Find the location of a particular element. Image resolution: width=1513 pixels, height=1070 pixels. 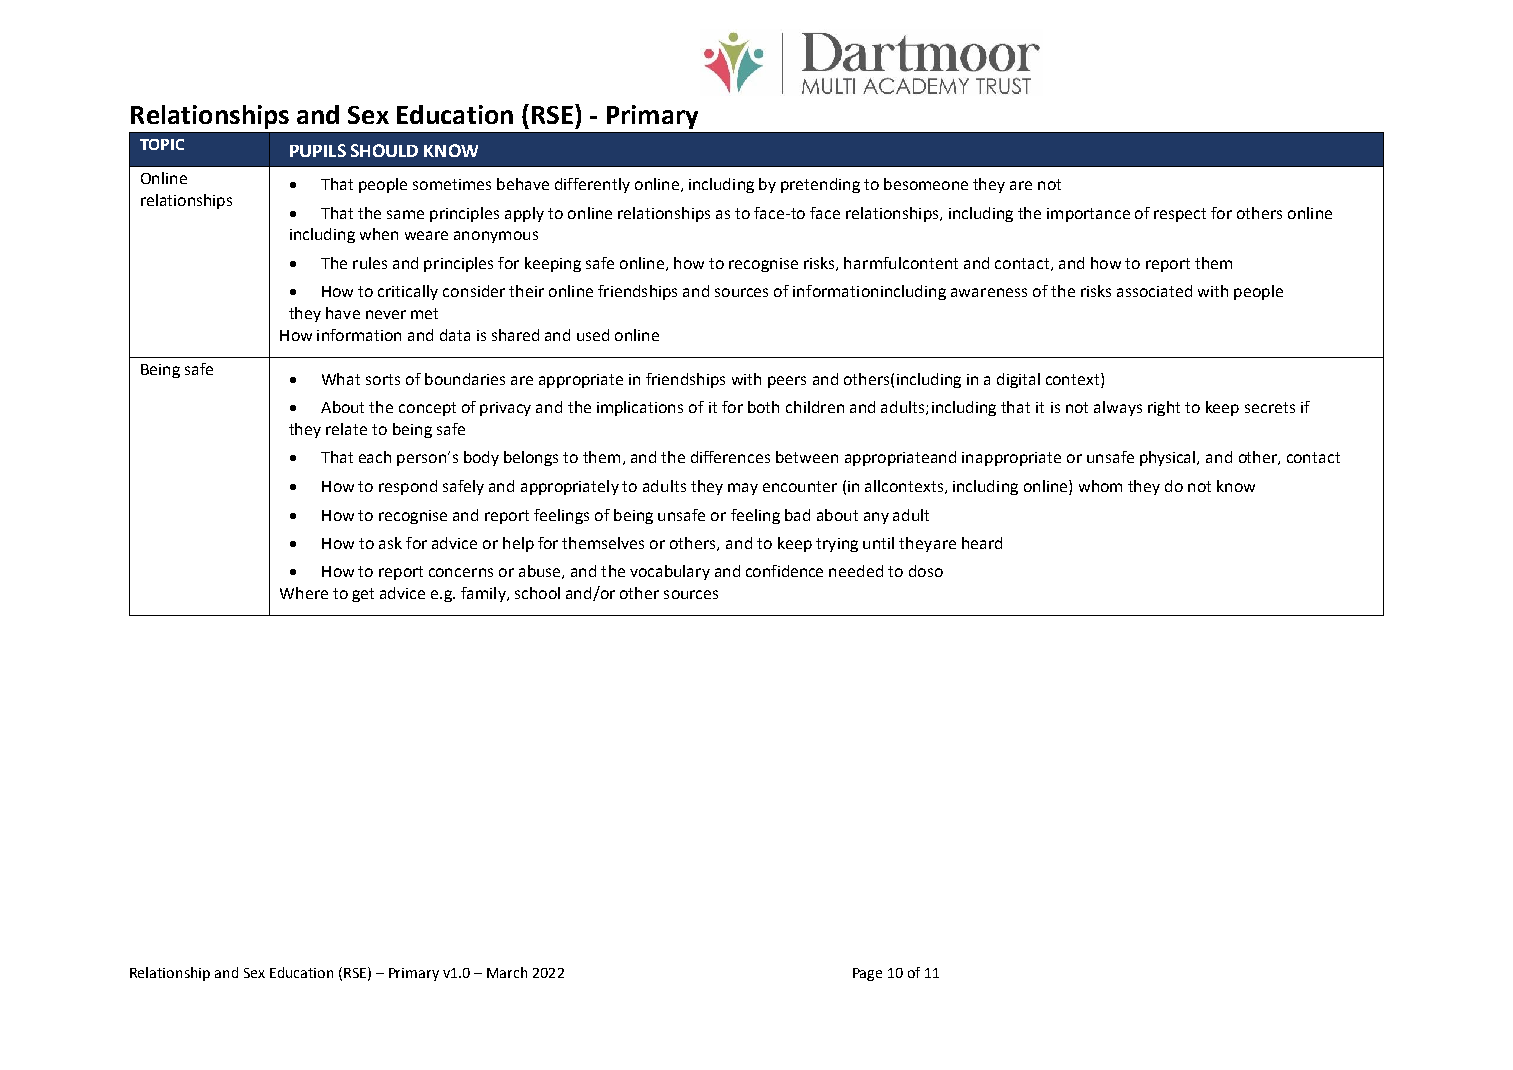

heard is located at coordinates (982, 543).
